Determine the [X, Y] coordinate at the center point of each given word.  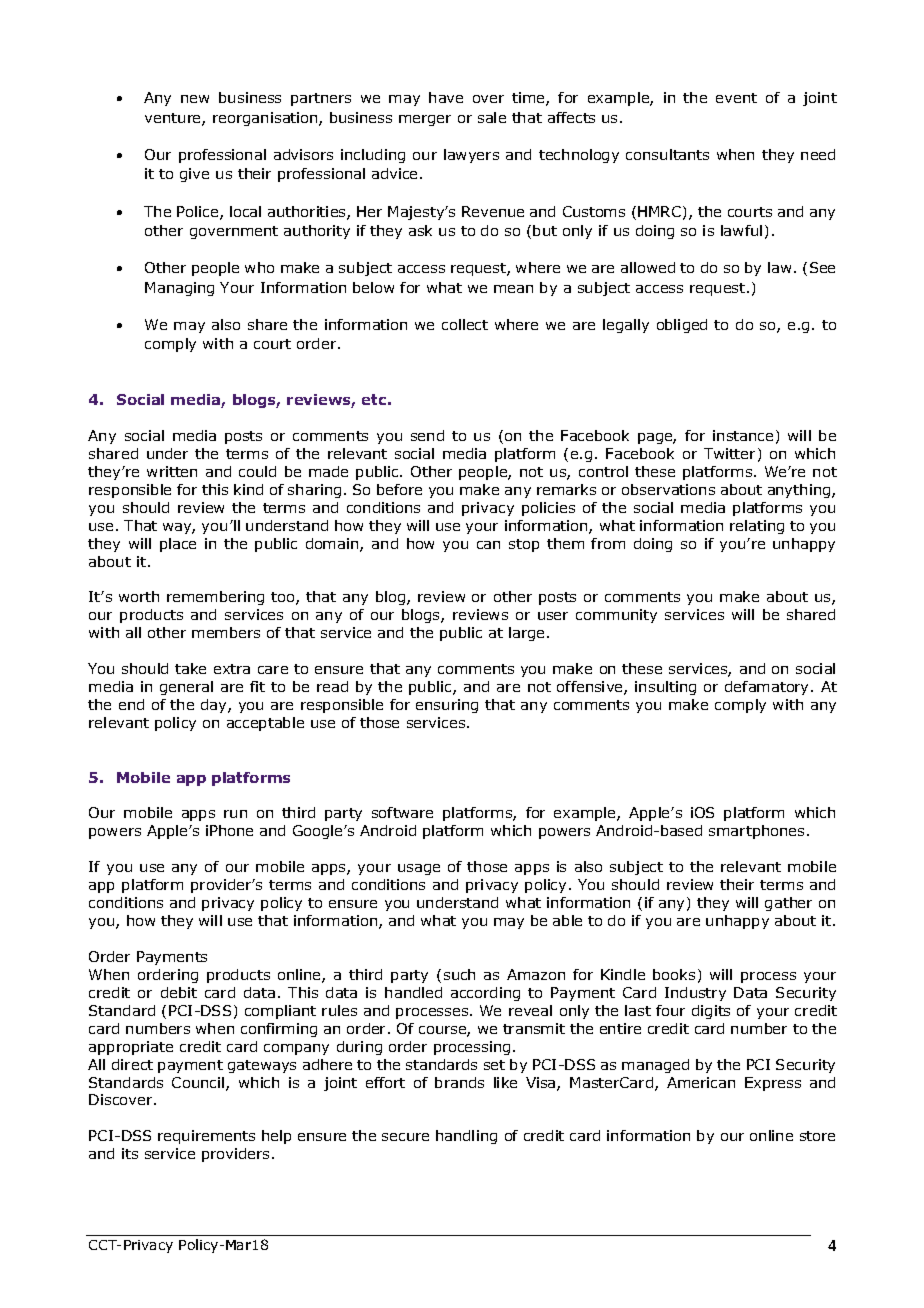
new [195, 99]
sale [492, 117]
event [736, 98]
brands [459, 1082]
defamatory [768, 688]
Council [199, 1084]
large [526, 634]
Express [773, 1084]
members [226, 632]
